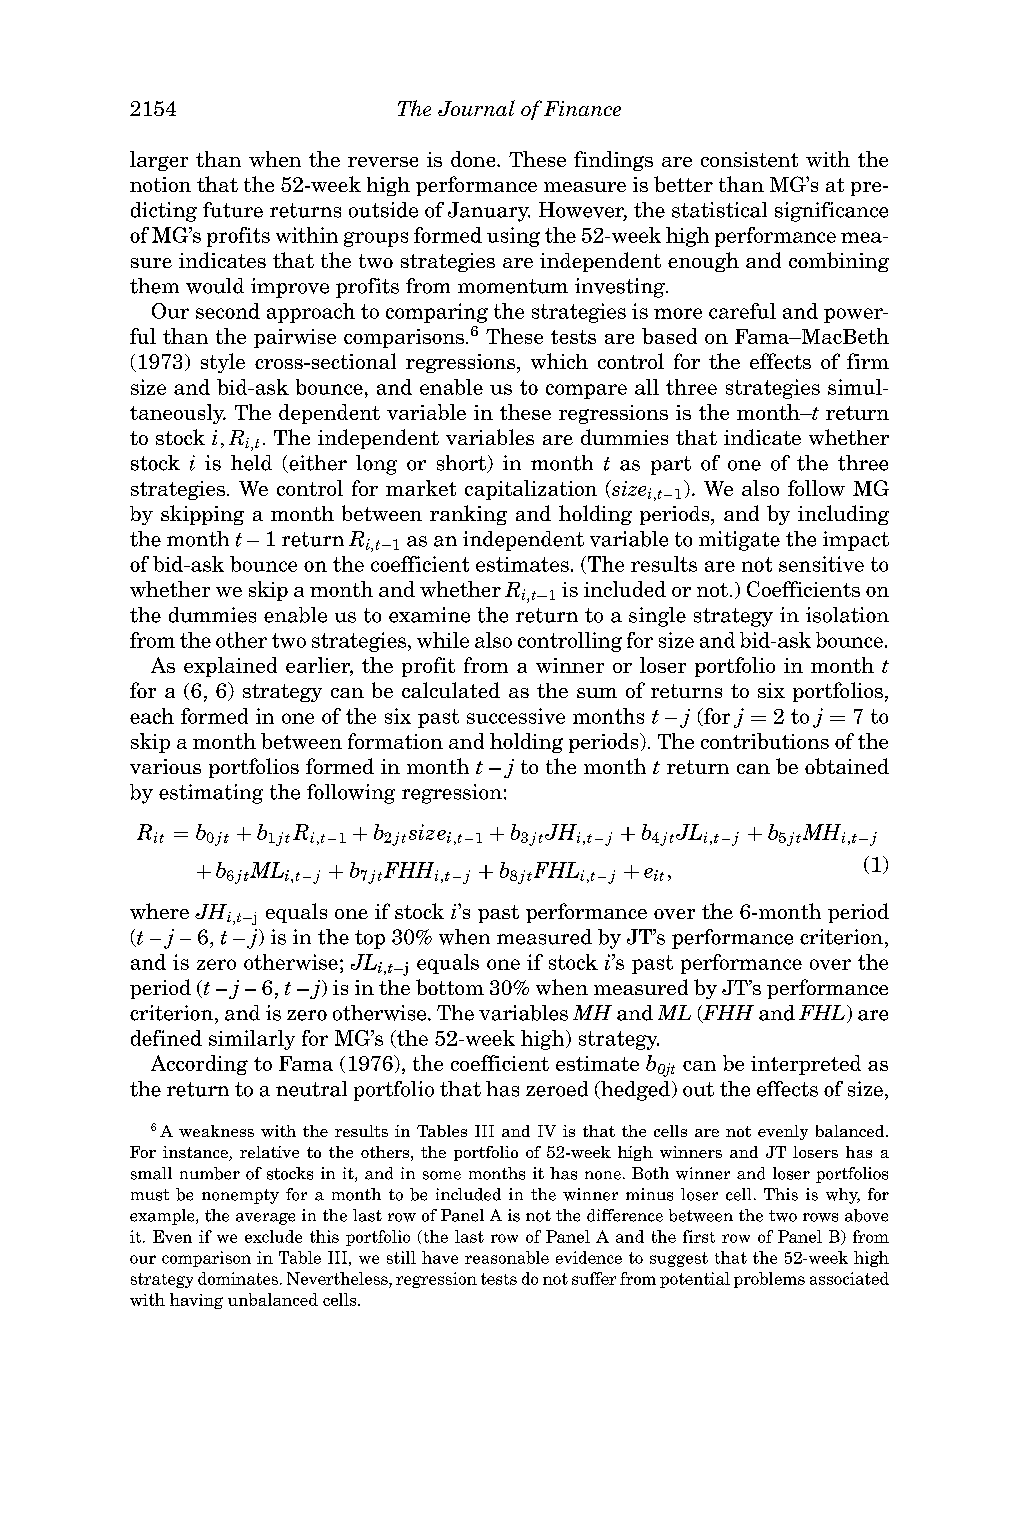 The height and width of the image is (1524, 1029). Describe the element at coordinates (159, 161) in the image. I see `larger` at that location.
